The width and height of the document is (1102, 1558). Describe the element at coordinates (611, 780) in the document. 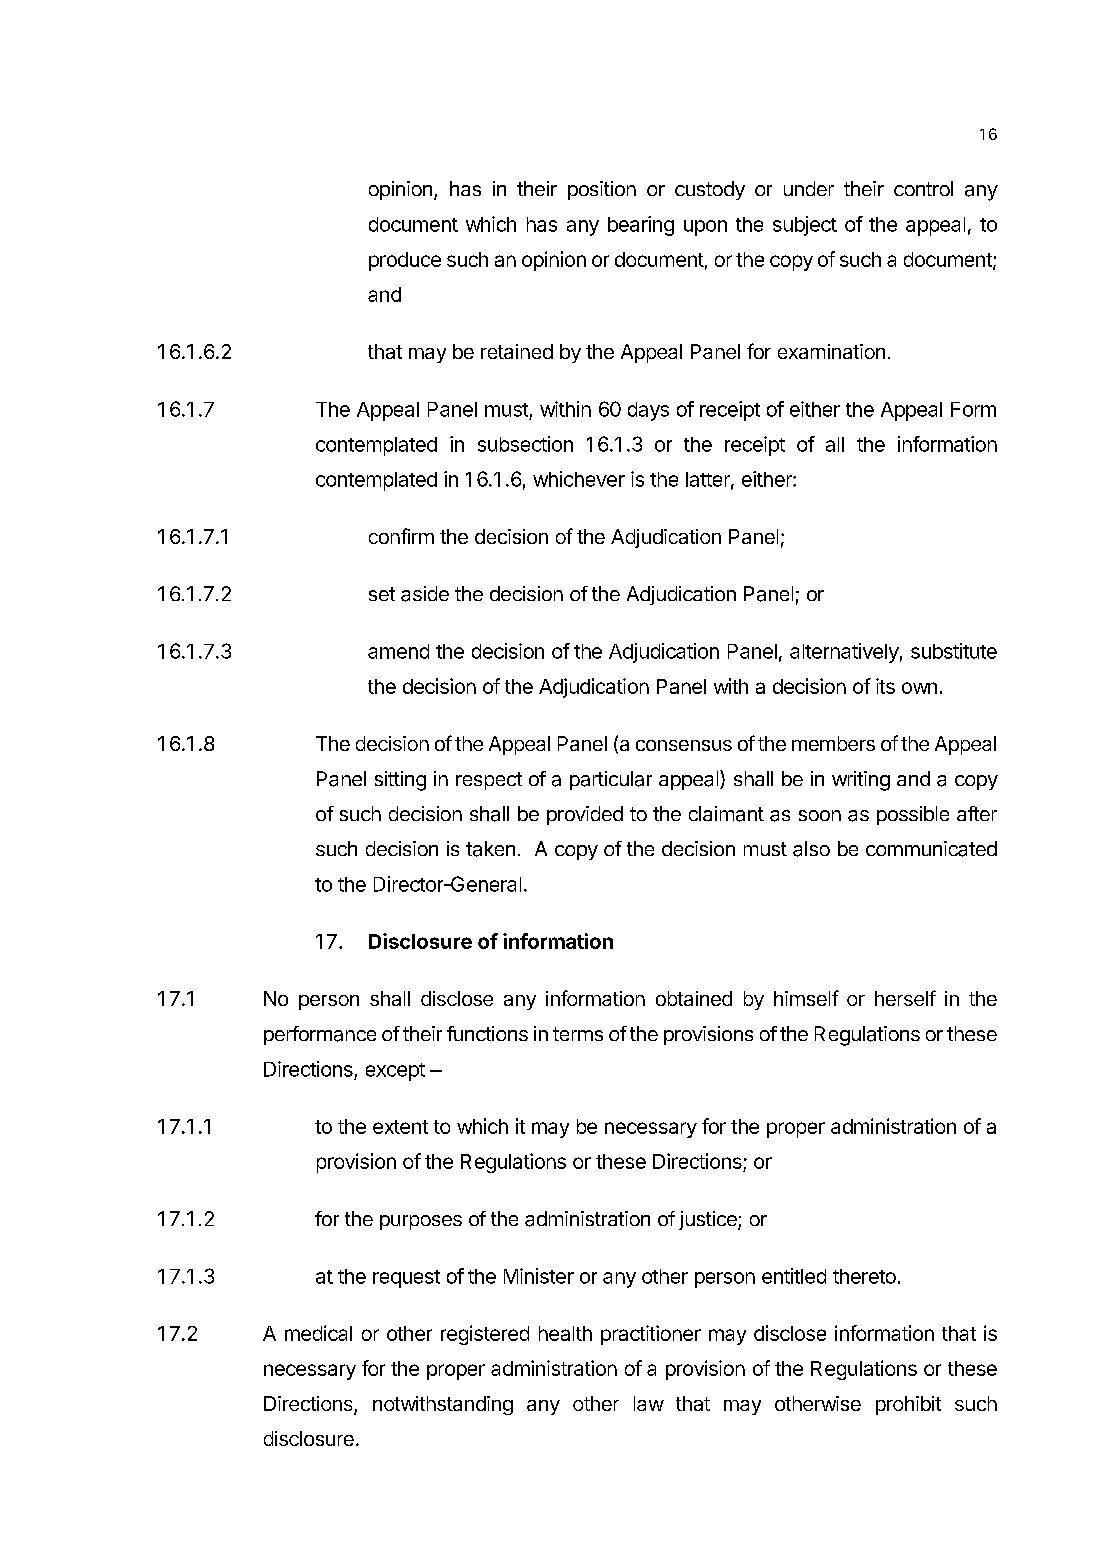

I see `particular` at that location.
